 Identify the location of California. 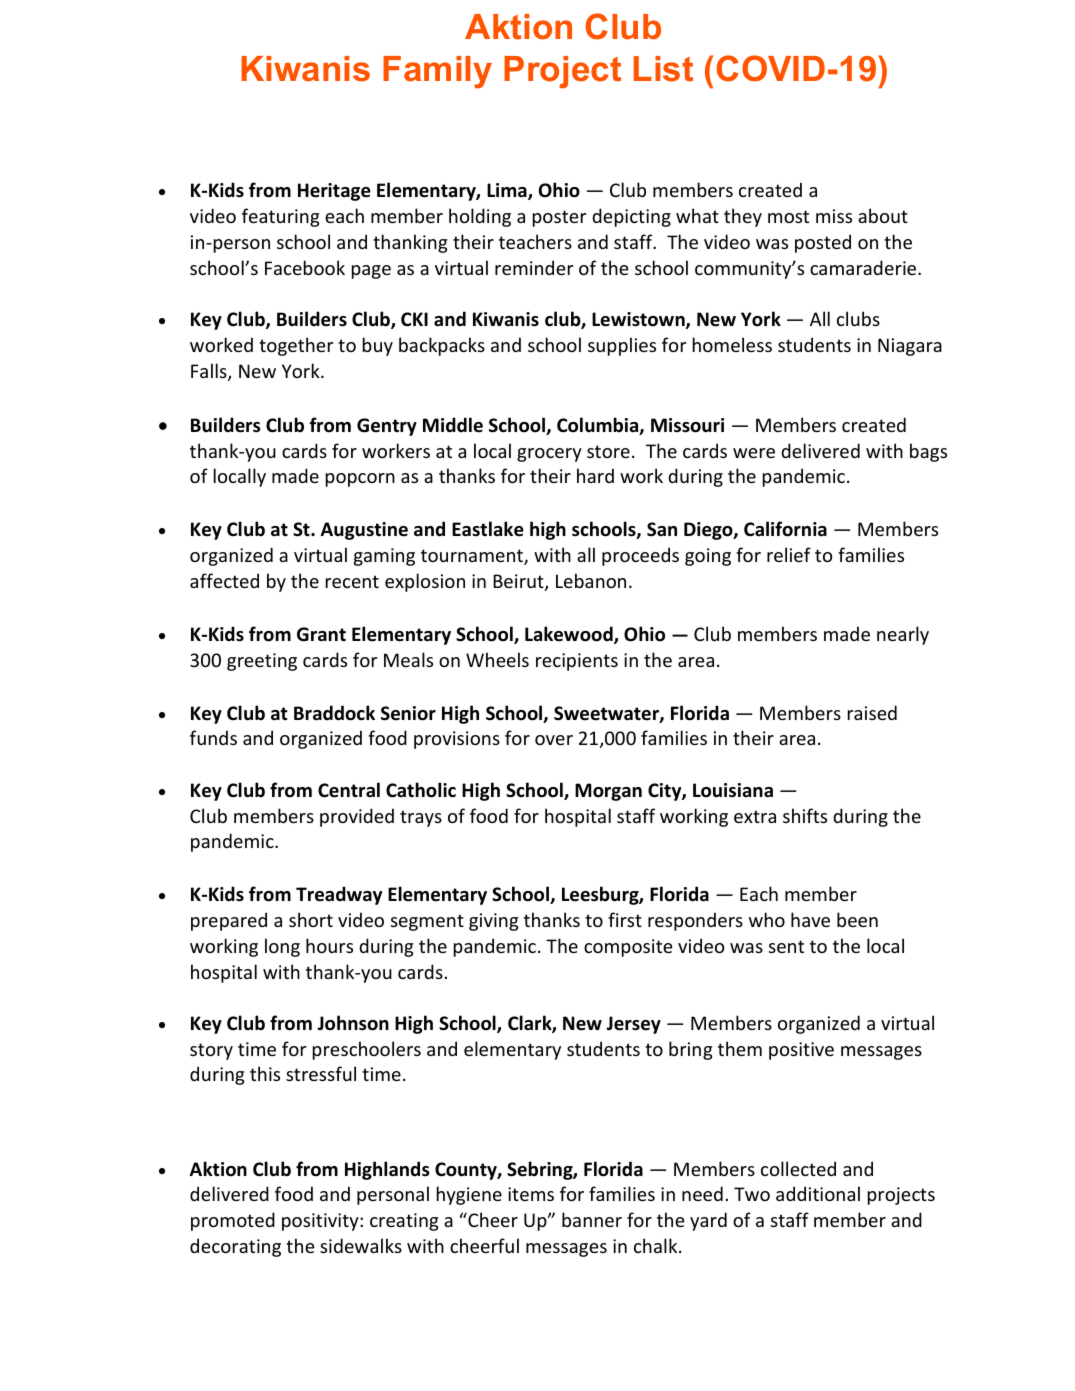
(785, 529).
